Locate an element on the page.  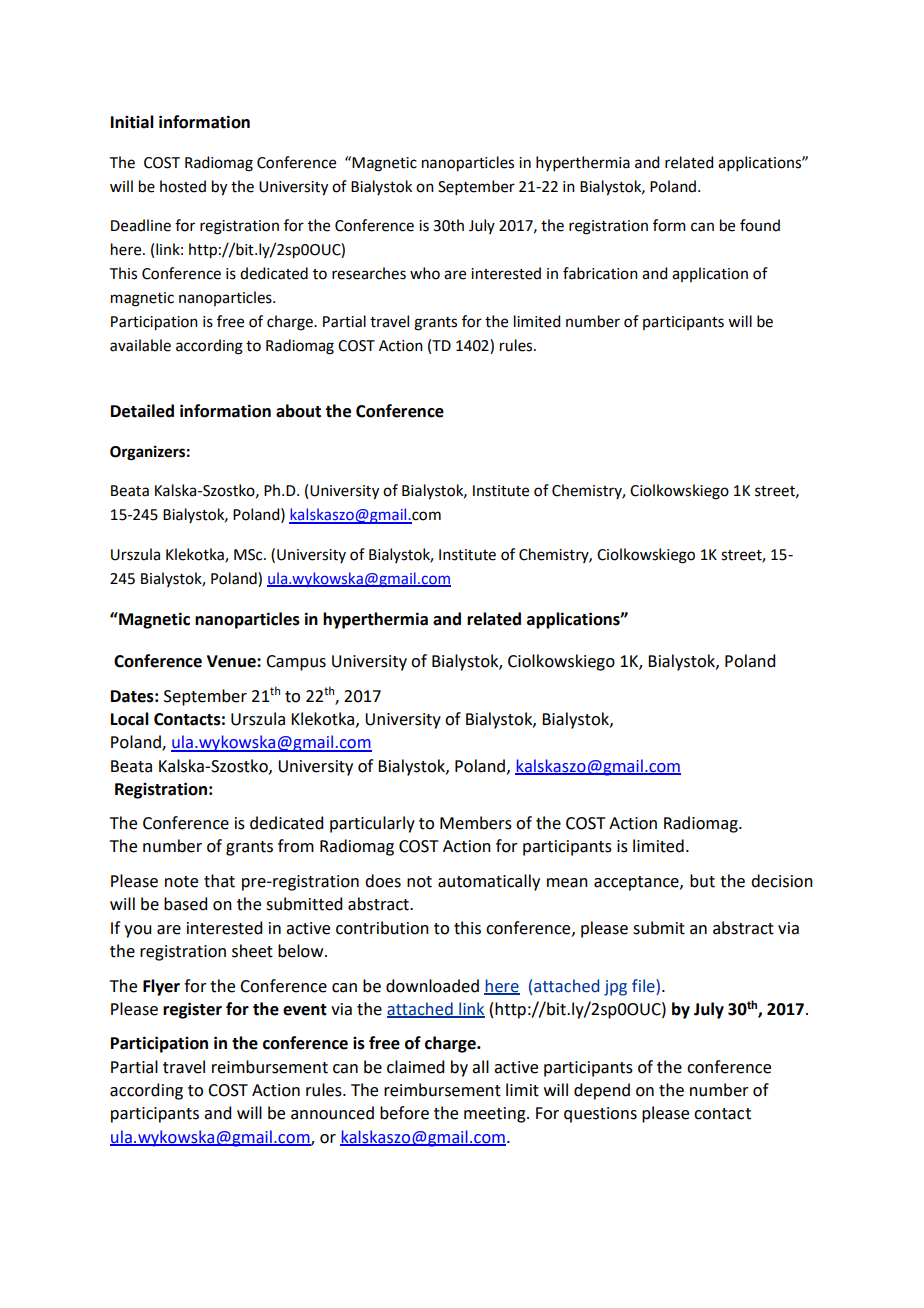
about is located at coordinates (298, 411).
